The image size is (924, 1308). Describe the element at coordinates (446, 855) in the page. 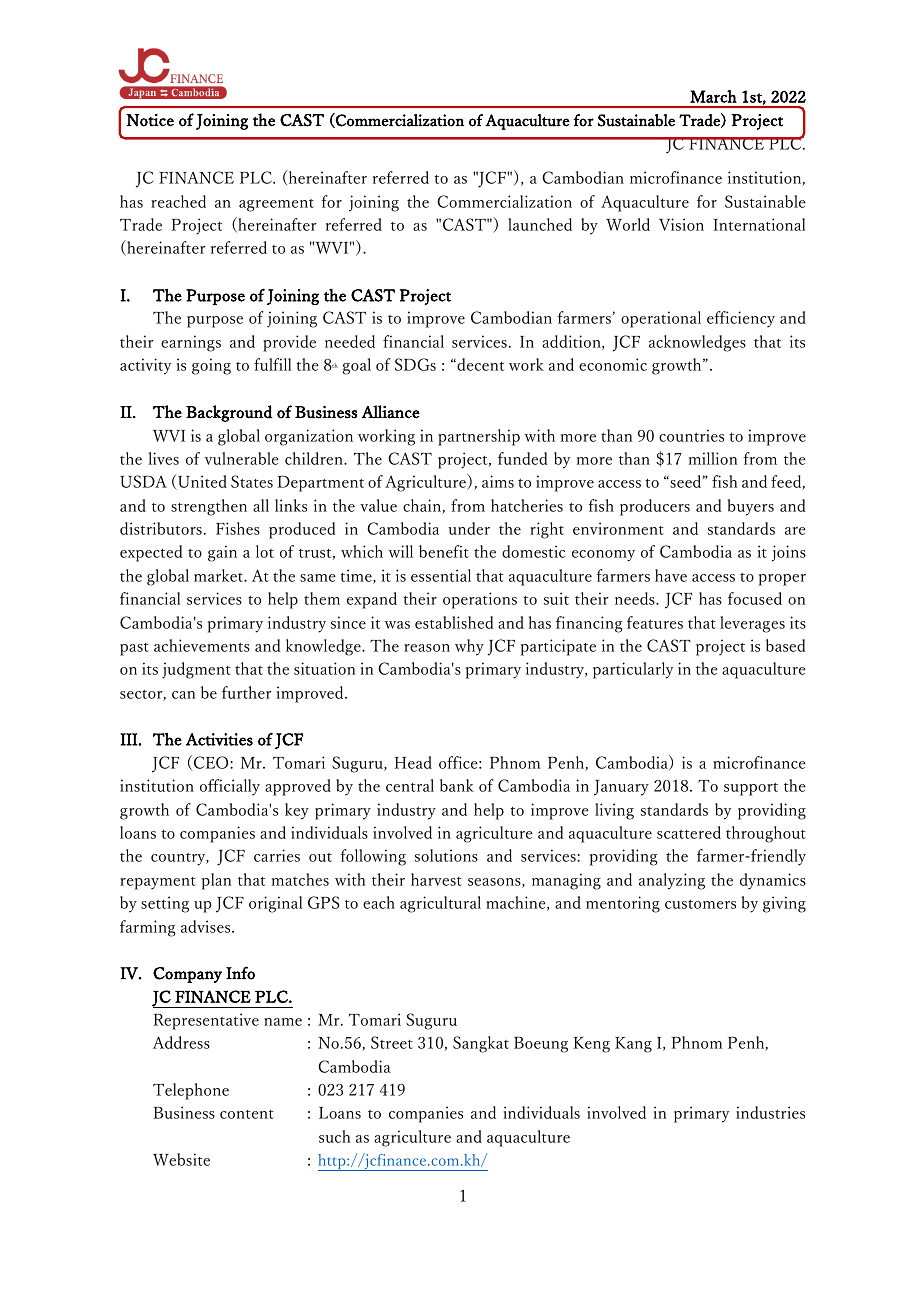

I see `solutions` at that location.
